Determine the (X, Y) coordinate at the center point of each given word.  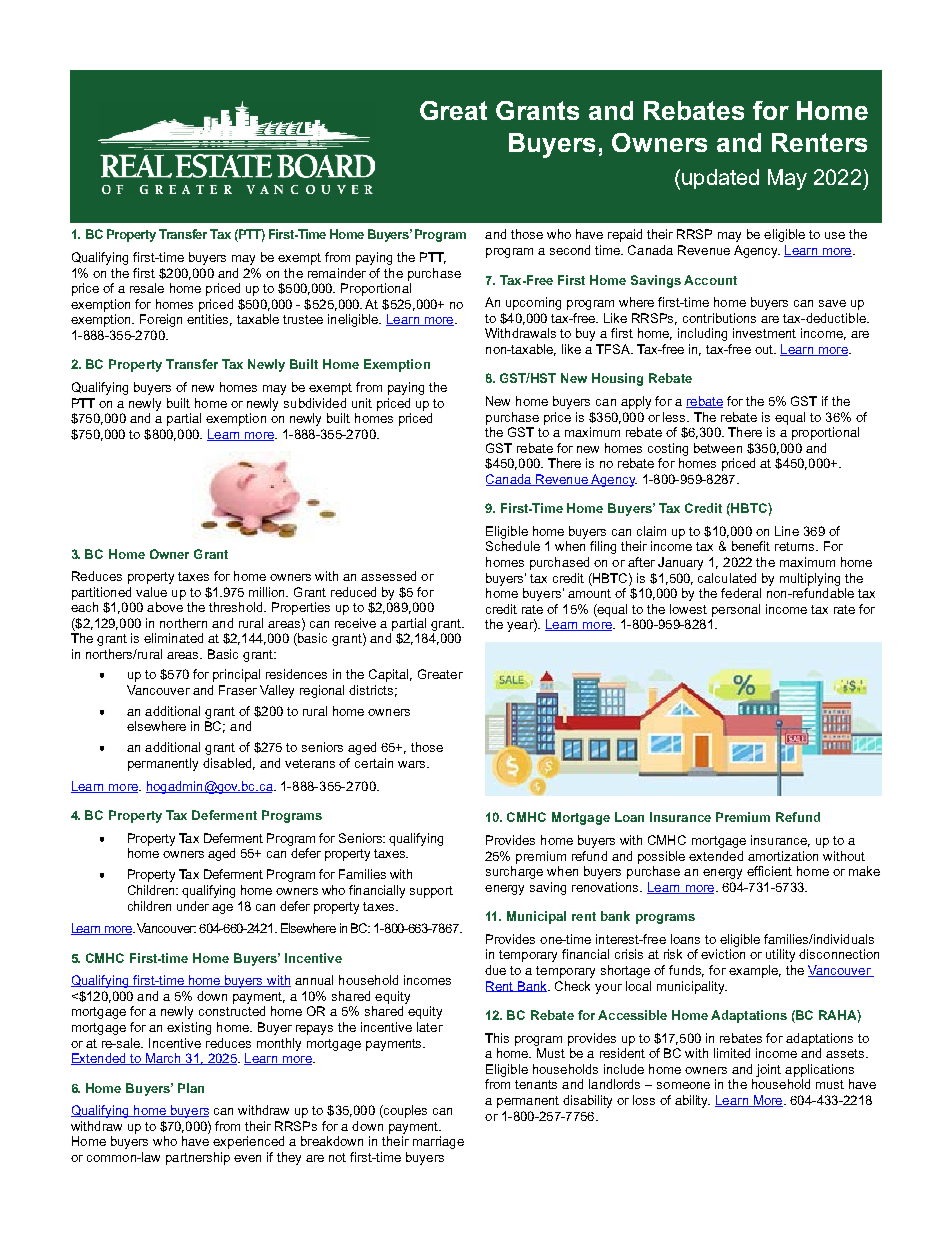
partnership (198, 1158)
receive (355, 623)
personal (736, 610)
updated (720, 179)
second (570, 250)
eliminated (173, 638)
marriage (438, 1142)
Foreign (161, 320)
